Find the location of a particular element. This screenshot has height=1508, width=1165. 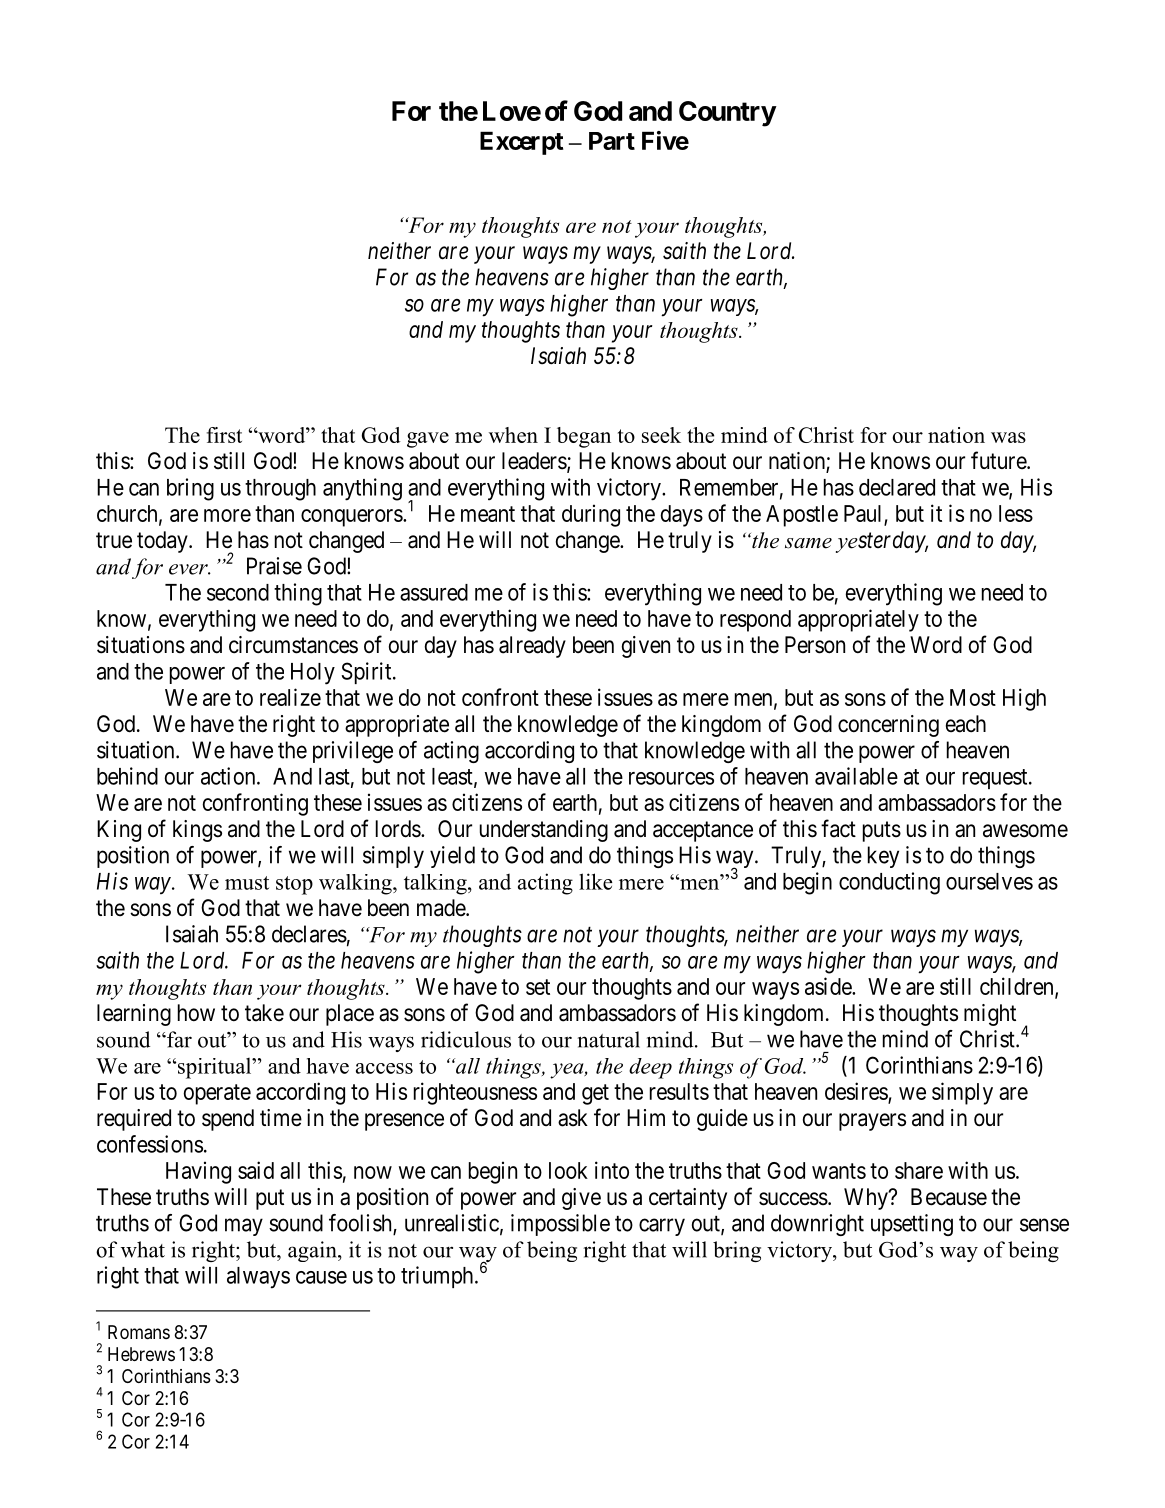

first is located at coordinates (224, 435).
